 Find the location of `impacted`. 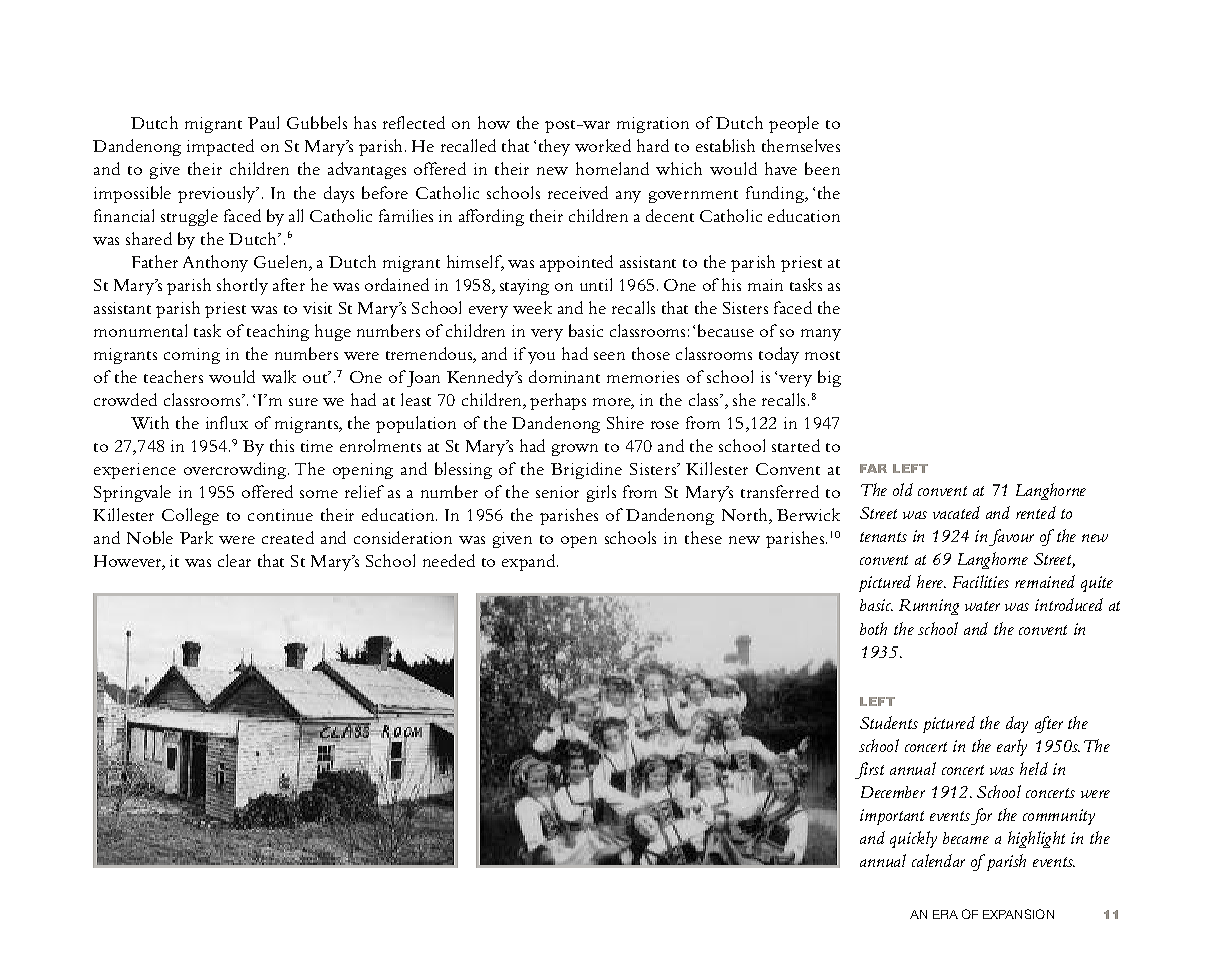

impacted is located at coordinates (220, 147).
